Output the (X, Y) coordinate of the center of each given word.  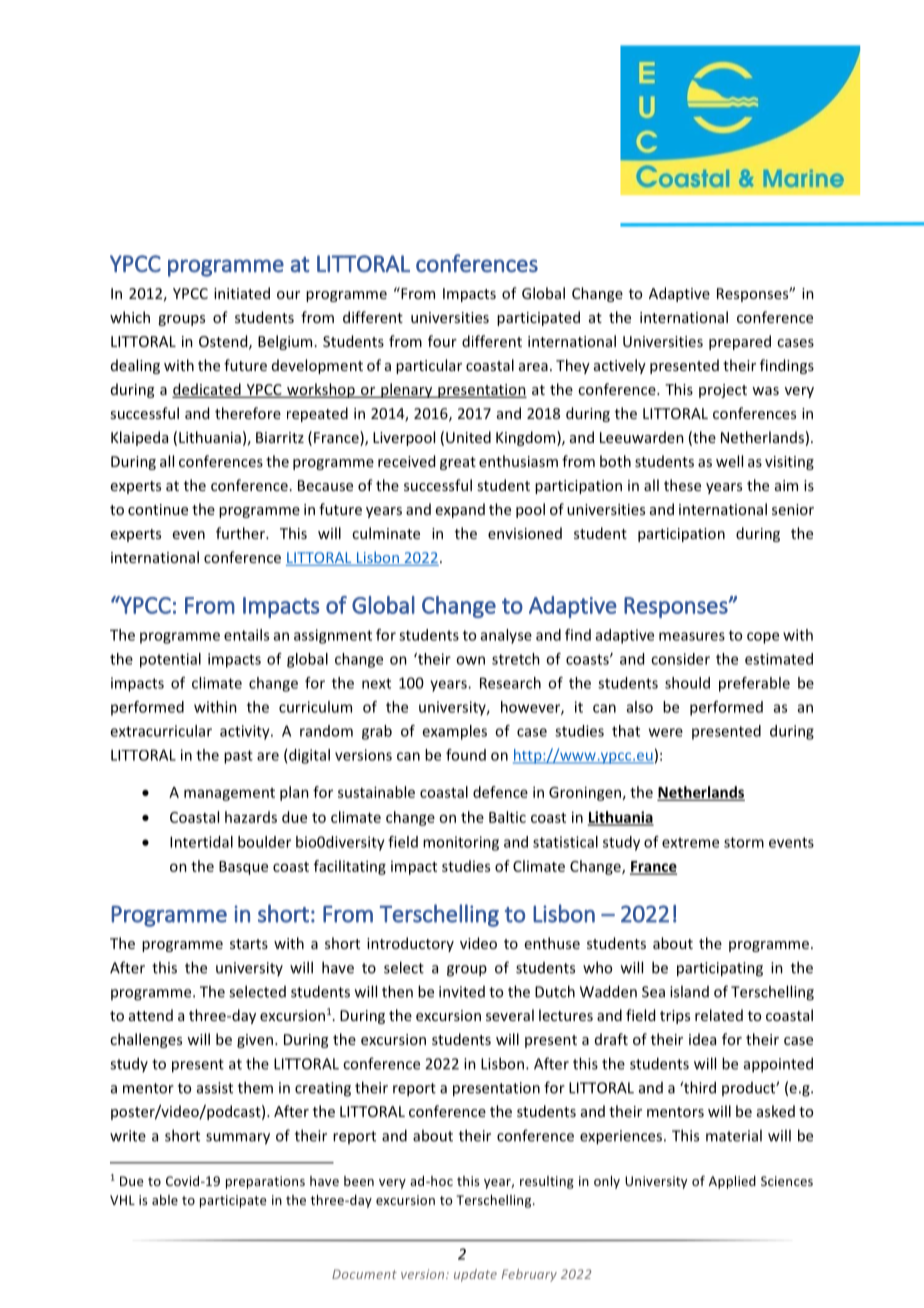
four (442, 341)
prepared (740, 342)
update (475, 1275)
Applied (732, 1182)
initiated (242, 293)
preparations (265, 1182)
